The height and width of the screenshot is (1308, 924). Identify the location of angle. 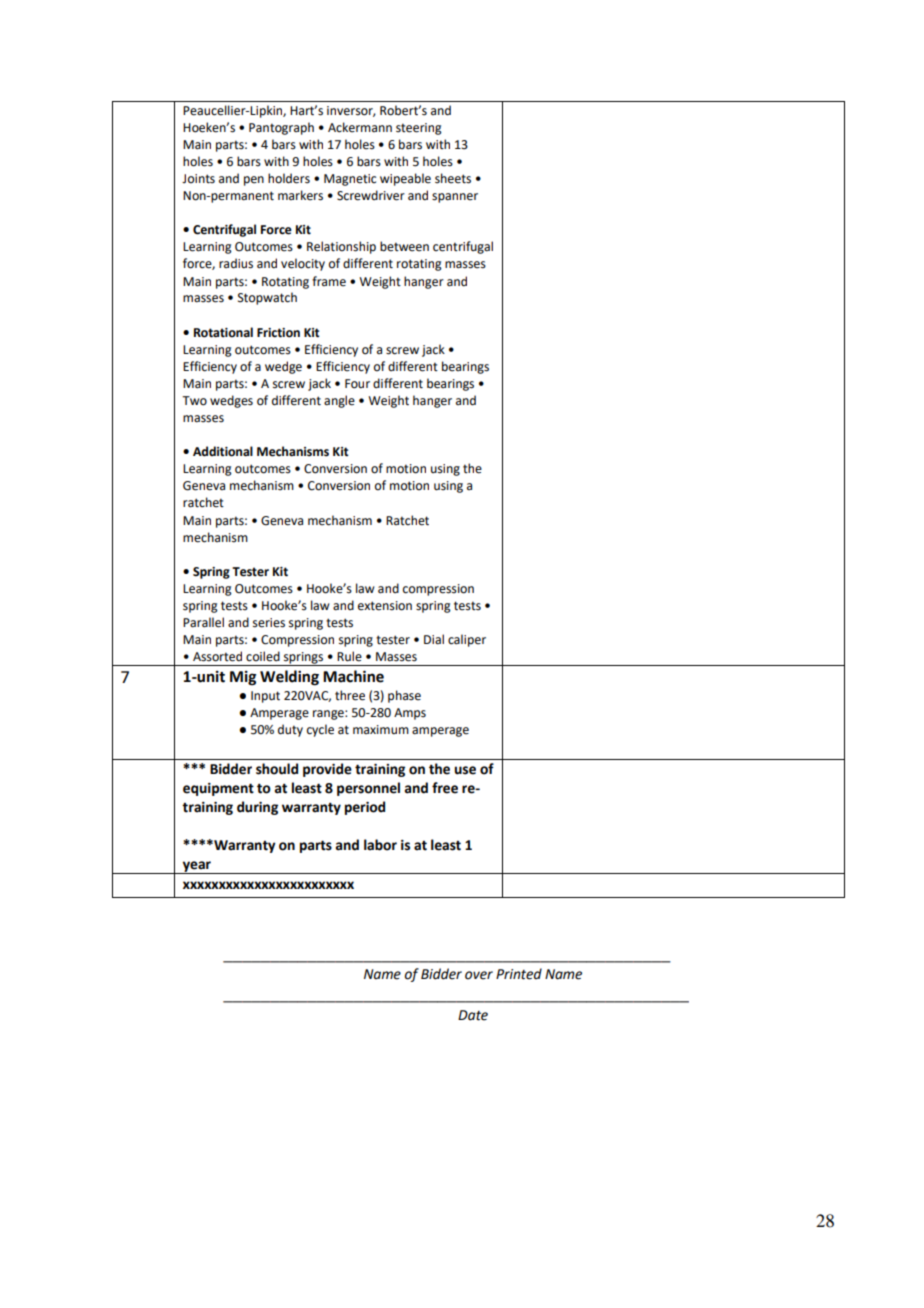
(339, 401).
